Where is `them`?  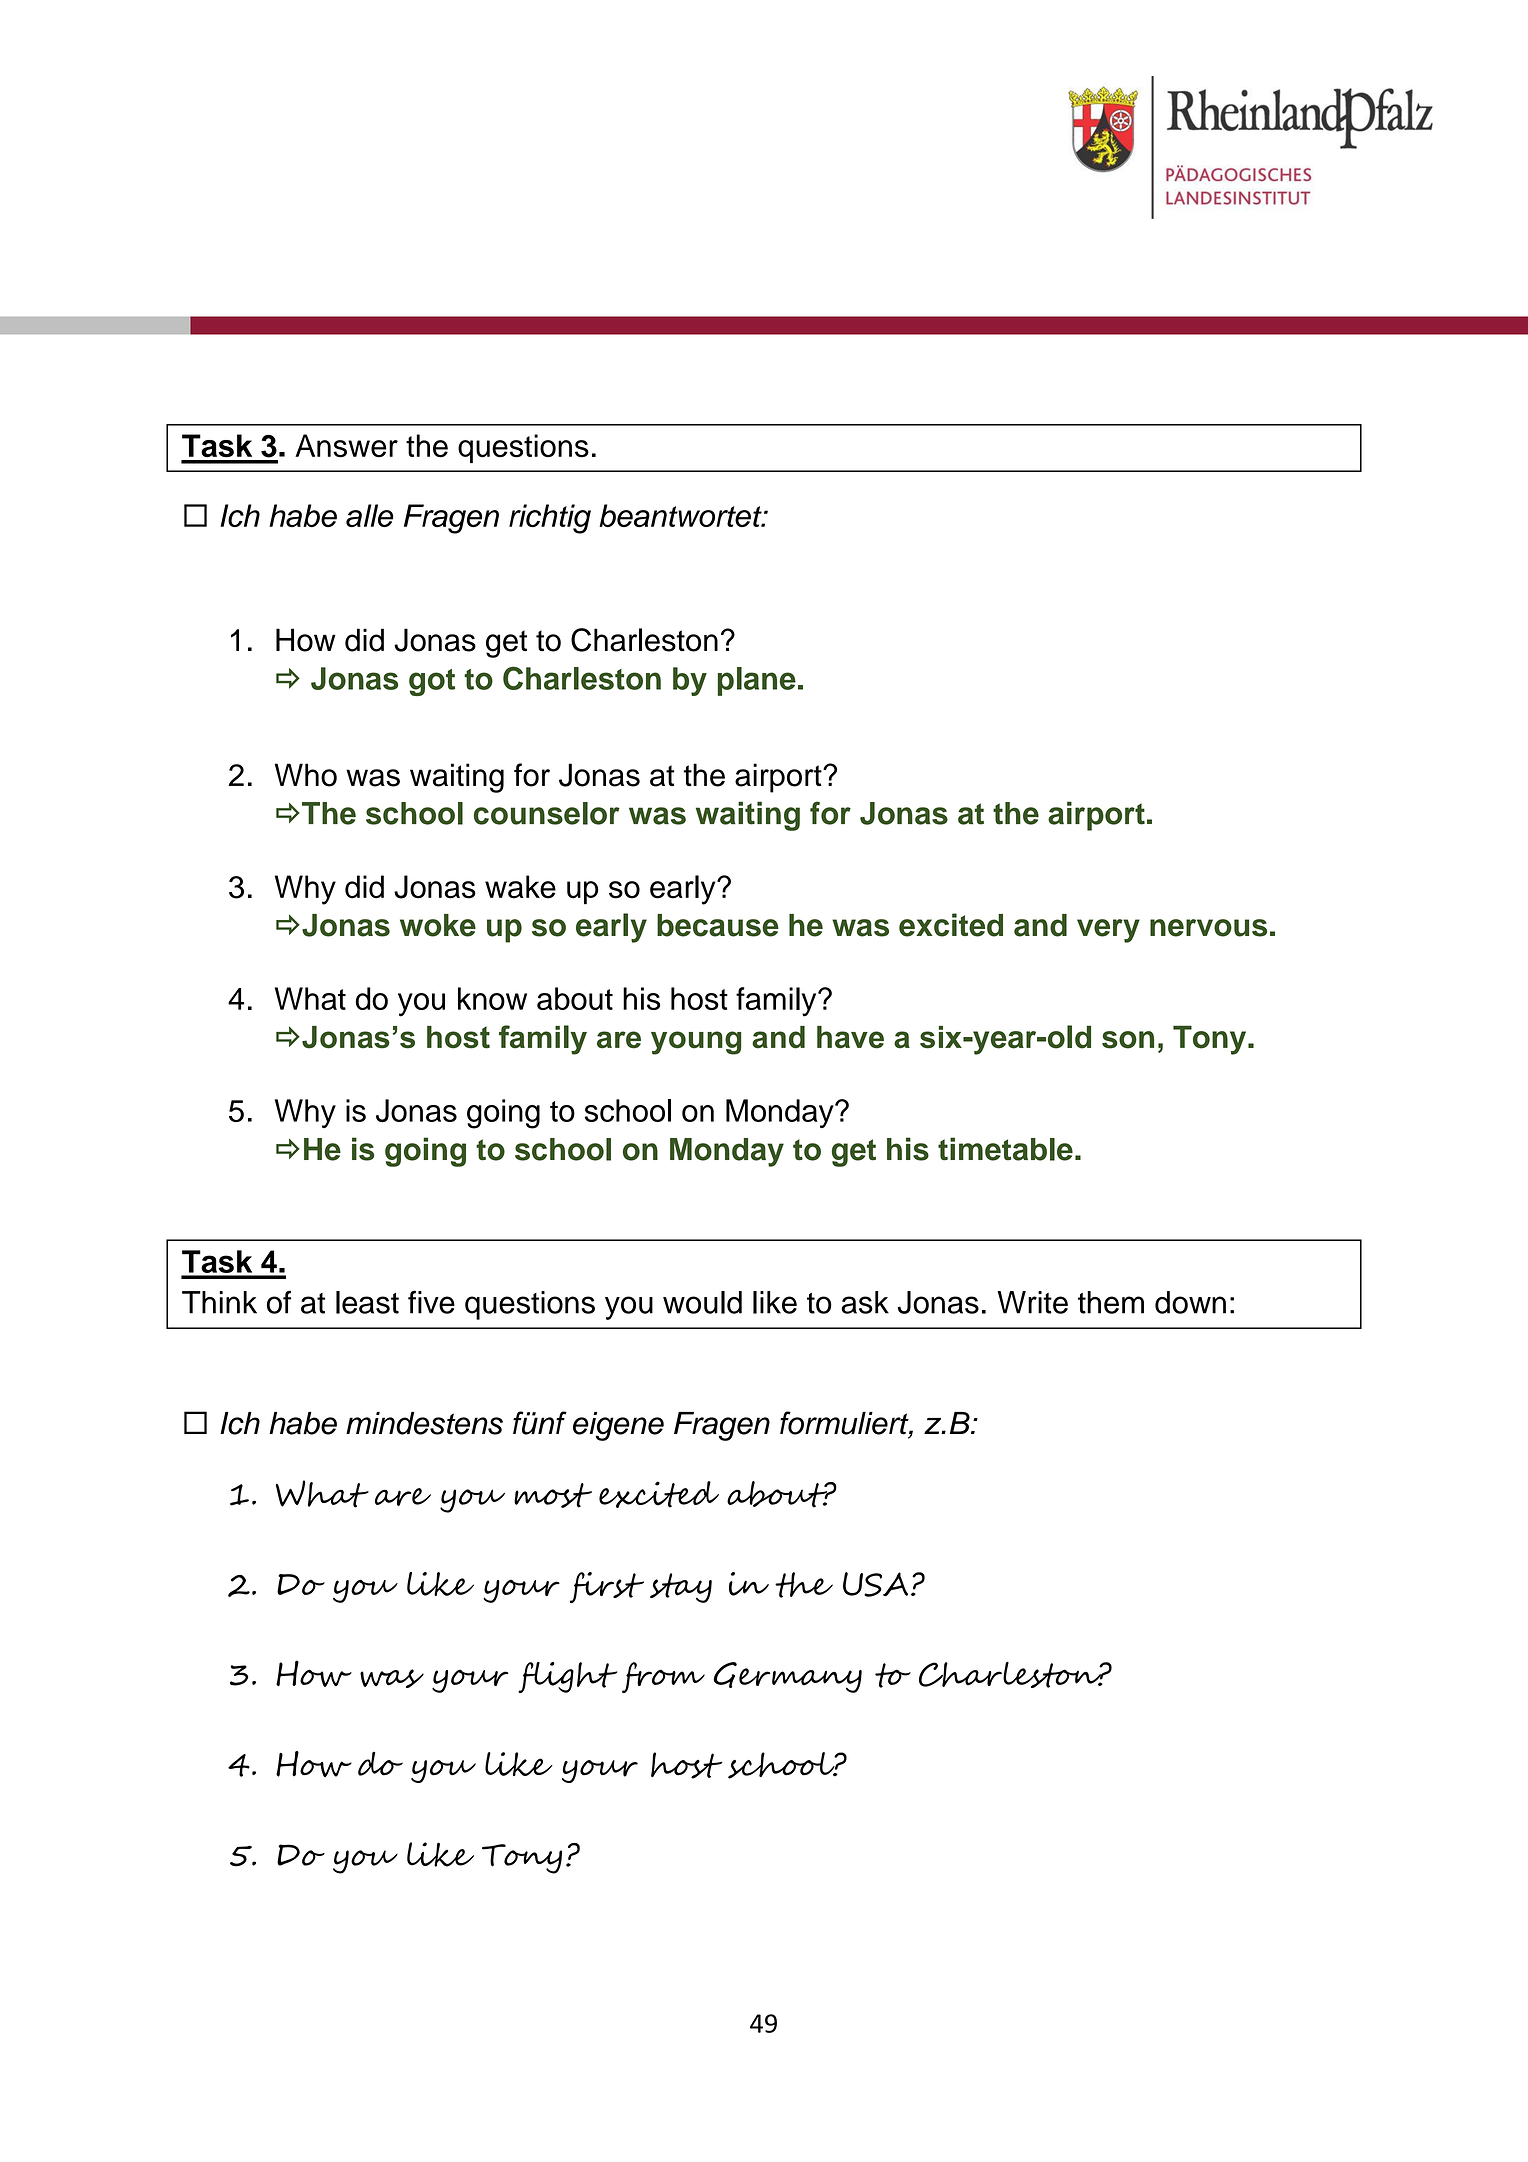
them is located at coordinates (1111, 1302).
